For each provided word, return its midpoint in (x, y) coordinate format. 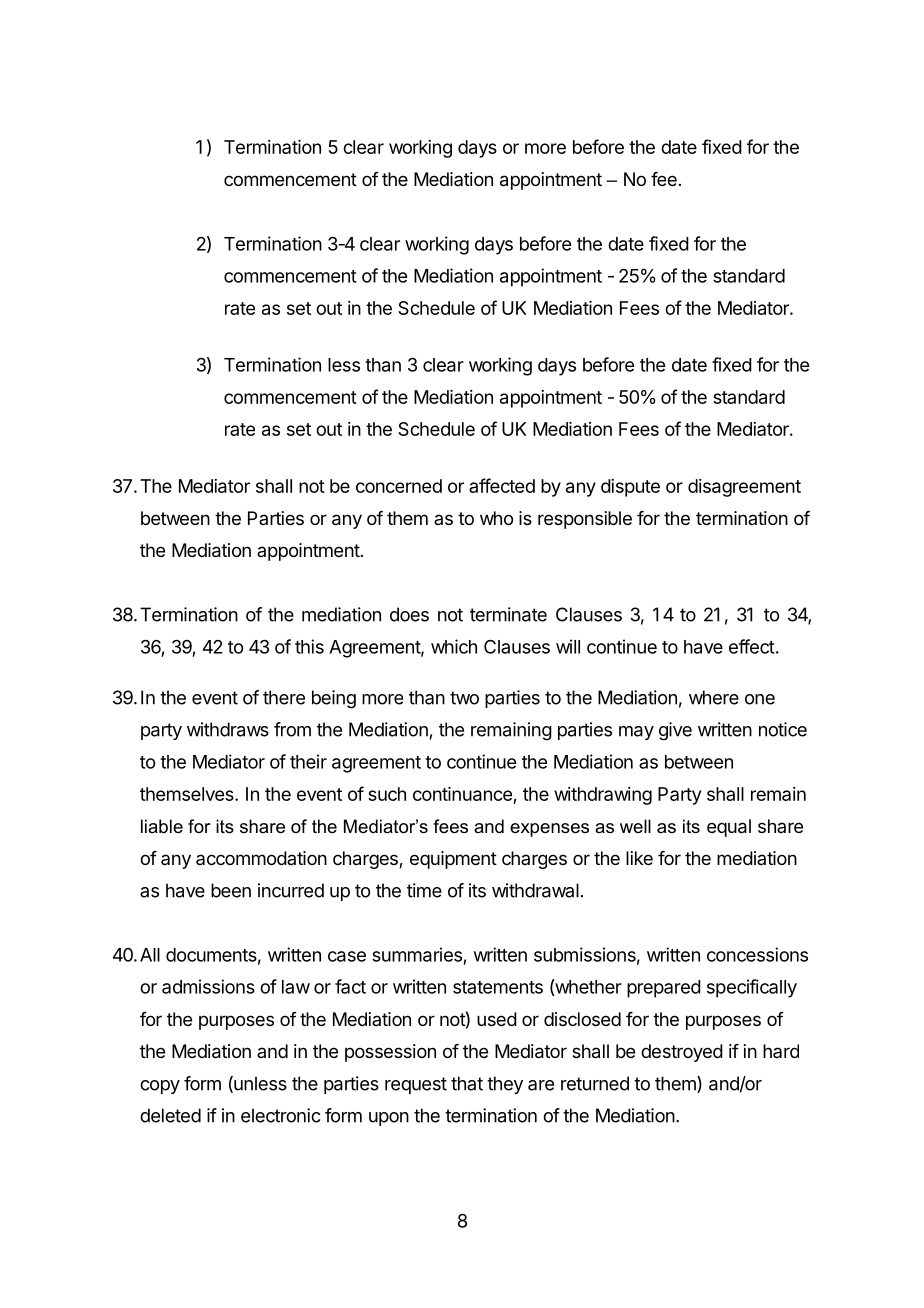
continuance (462, 794)
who (496, 518)
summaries (417, 954)
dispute (630, 488)
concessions (757, 954)
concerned (399, 486)
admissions (208, 986)
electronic (281, 1115)
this (309, 646)
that (467, 1083)
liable (162, 826)
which (454, 646)
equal (729, 828)
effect (752, 646)
